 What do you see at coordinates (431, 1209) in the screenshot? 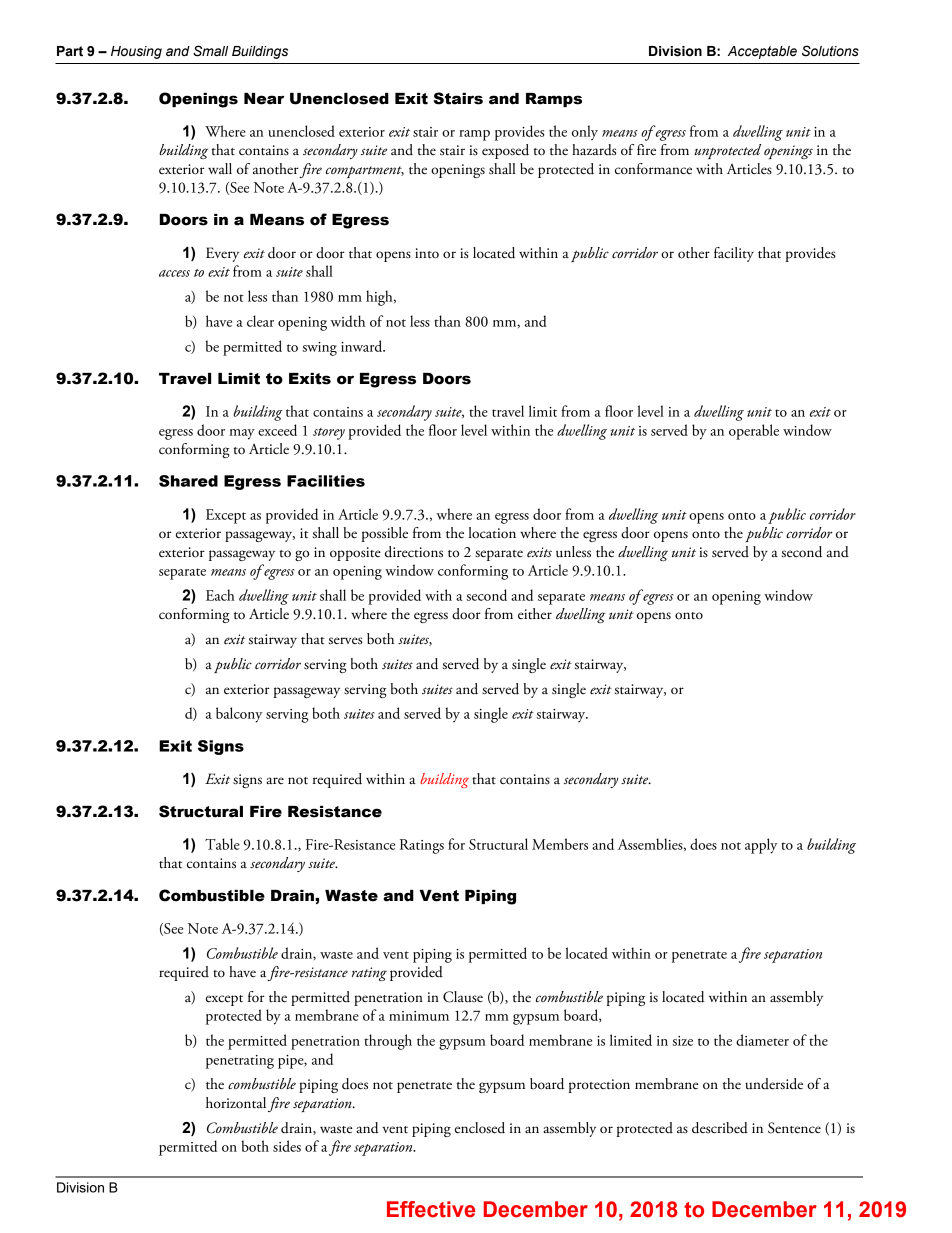
I see `Effective` at bounding box center [431, 1209].
